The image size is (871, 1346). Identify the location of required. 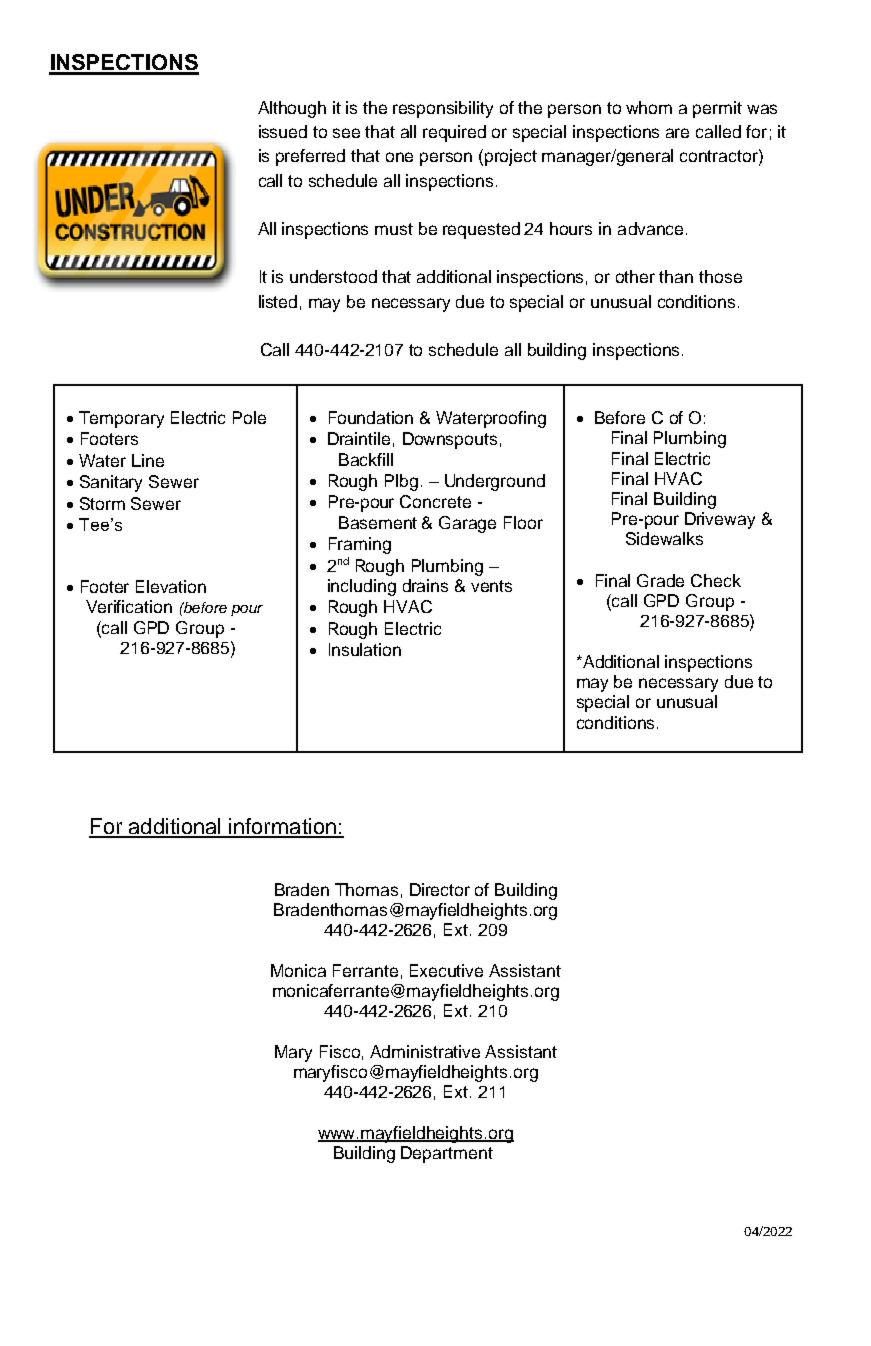
(454, 133).
